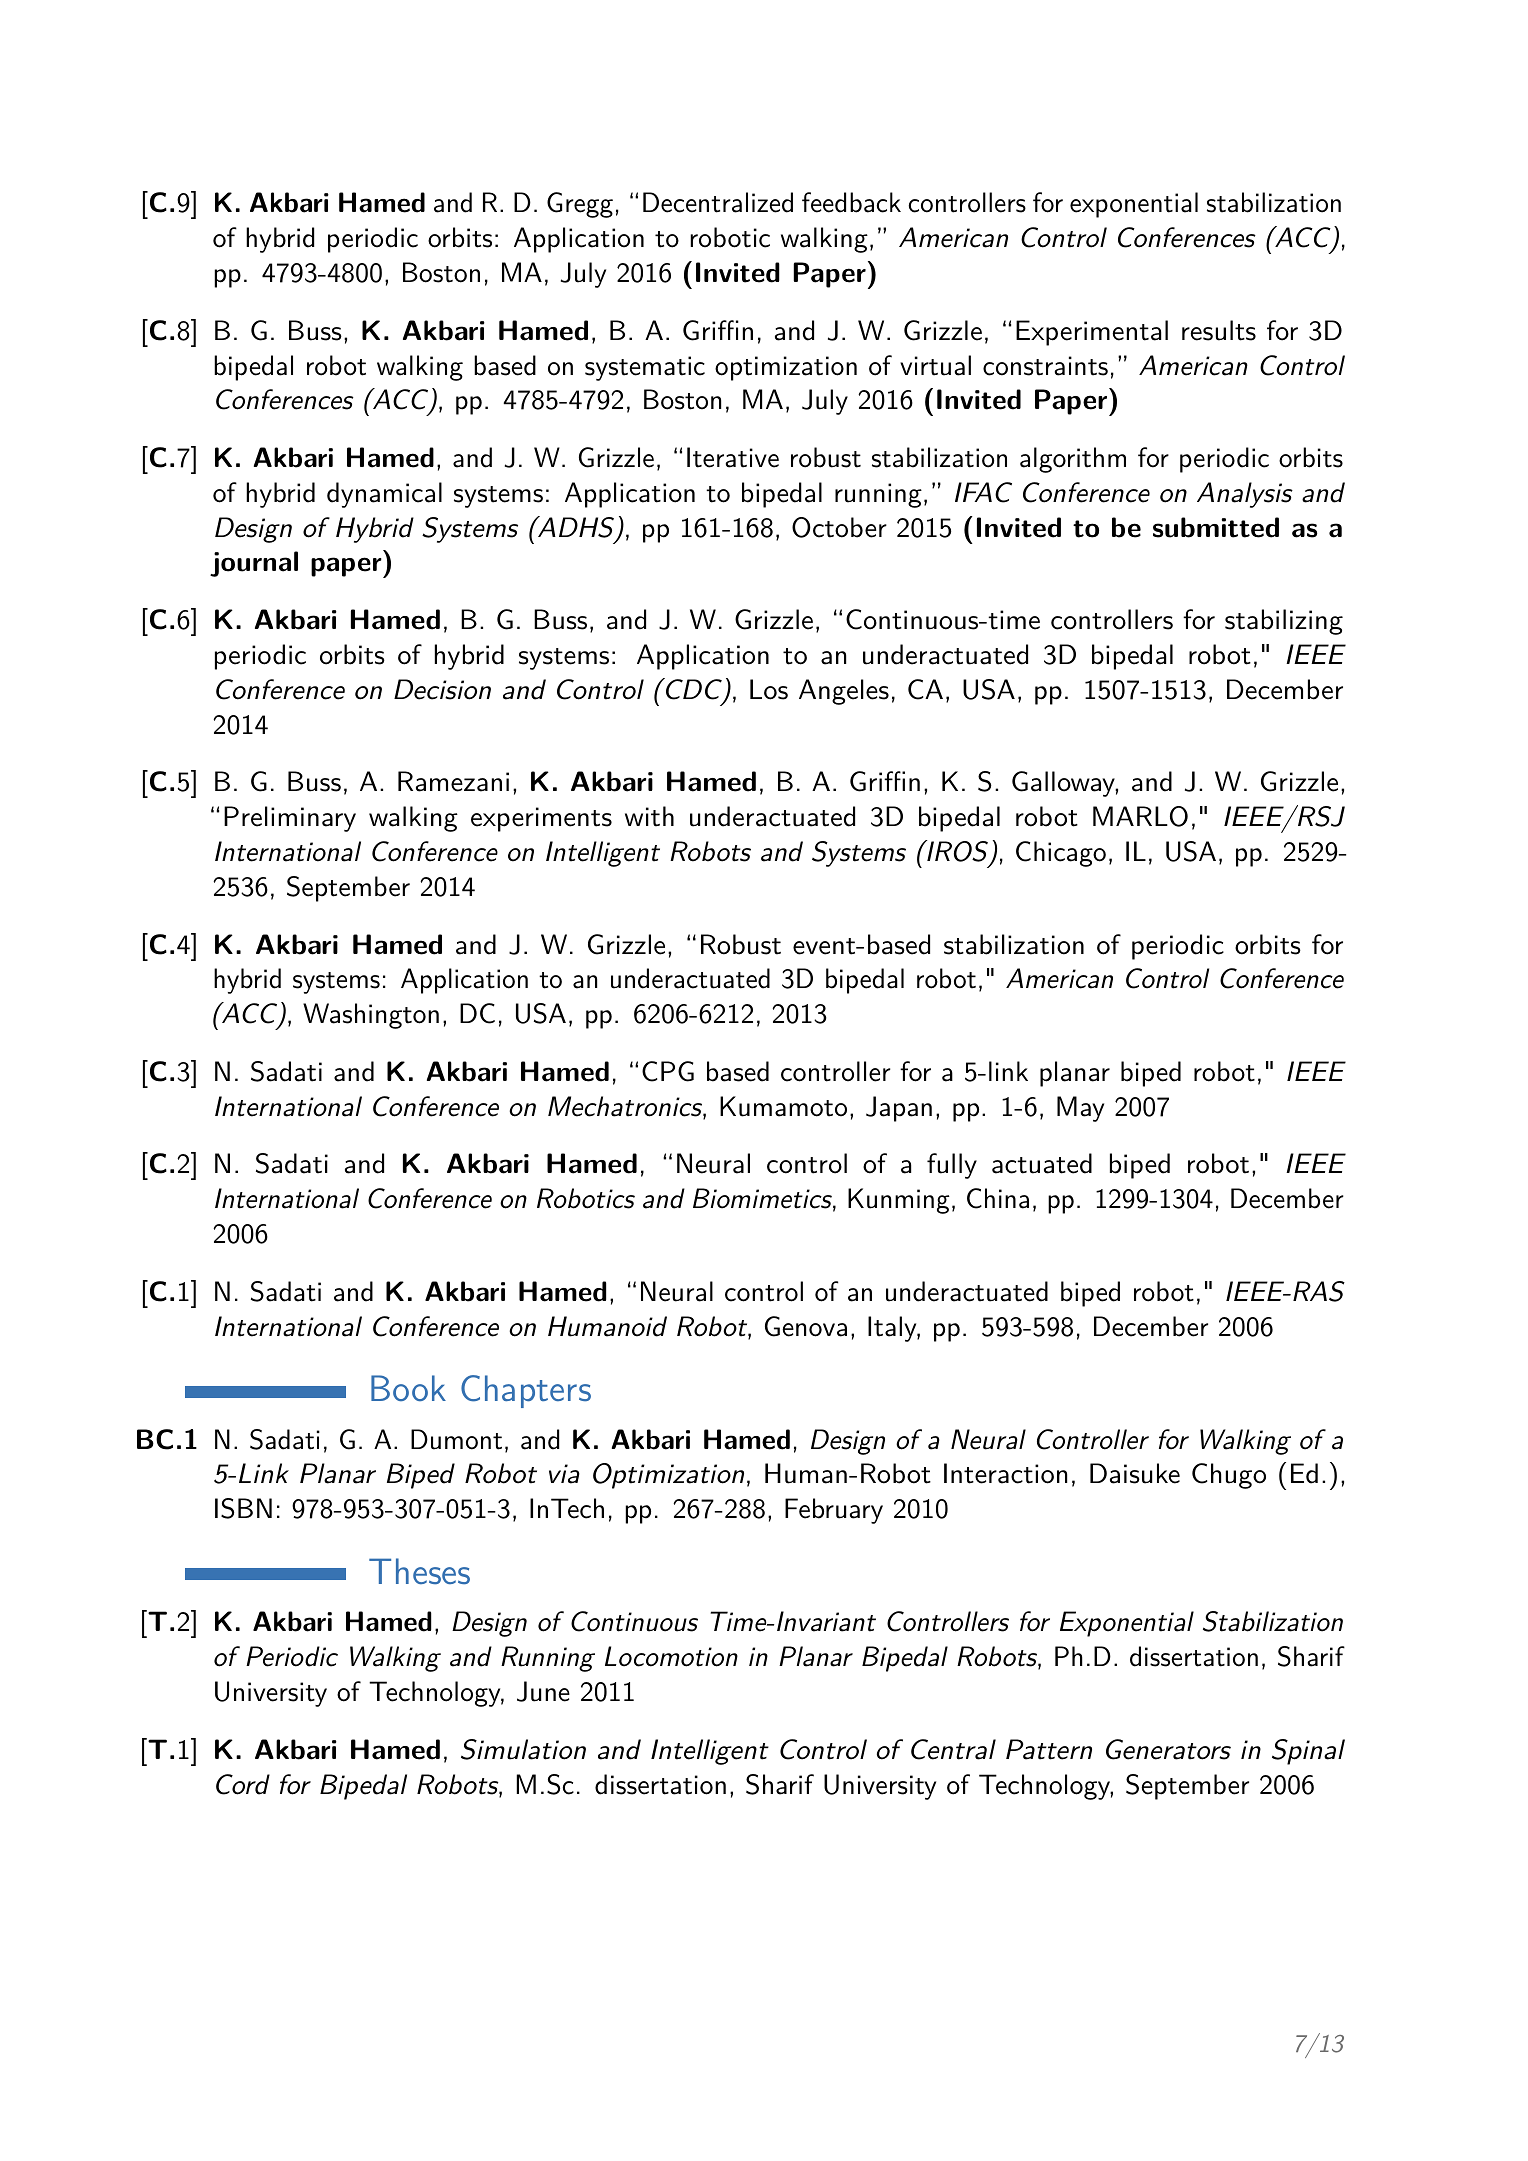 The width and height of the image is (1528, 2161). Describe the element at coordinates (899, 1201) in the image. I see `Kunming` at that location.
